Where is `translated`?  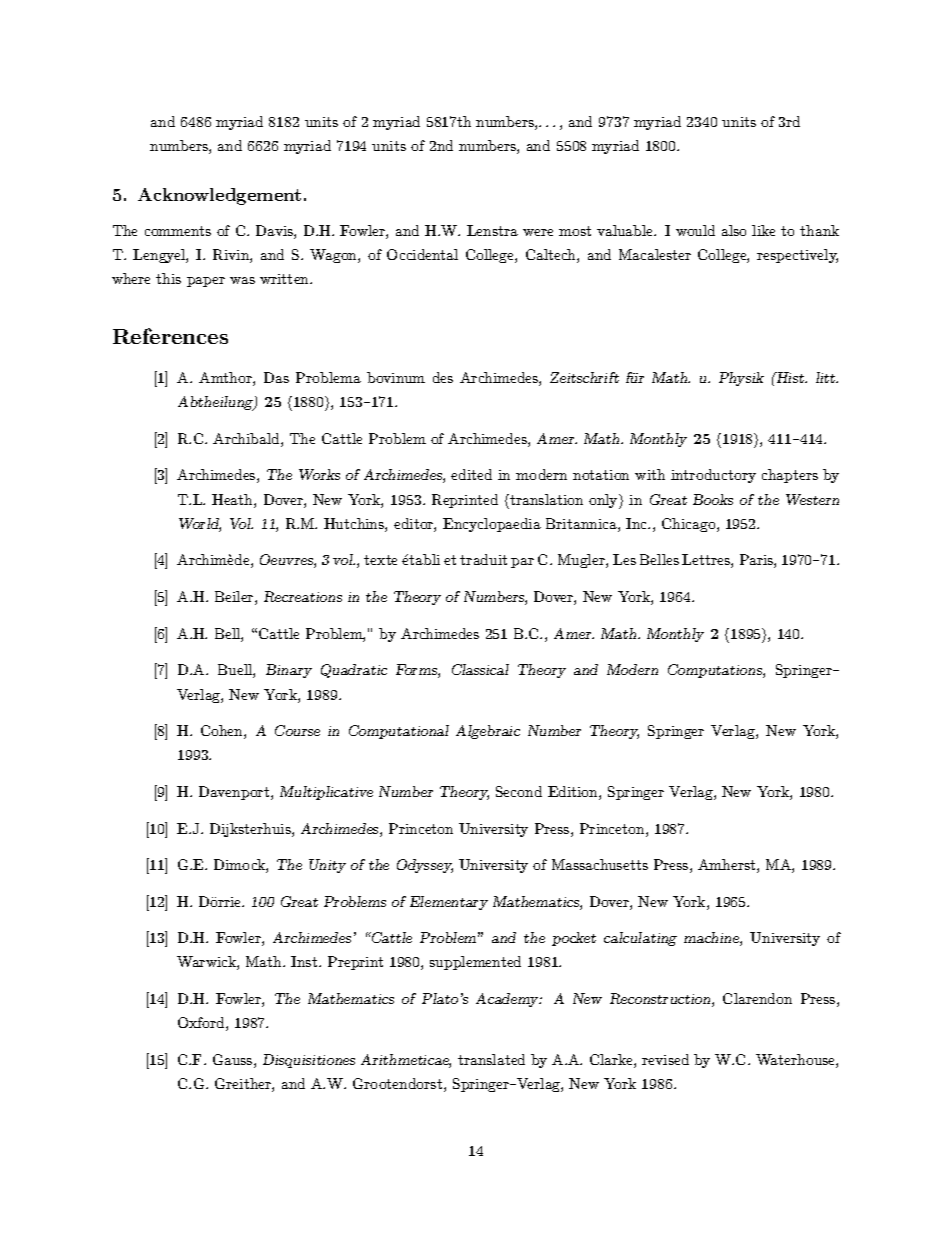
translated is located at coordinates (491, 1059).
